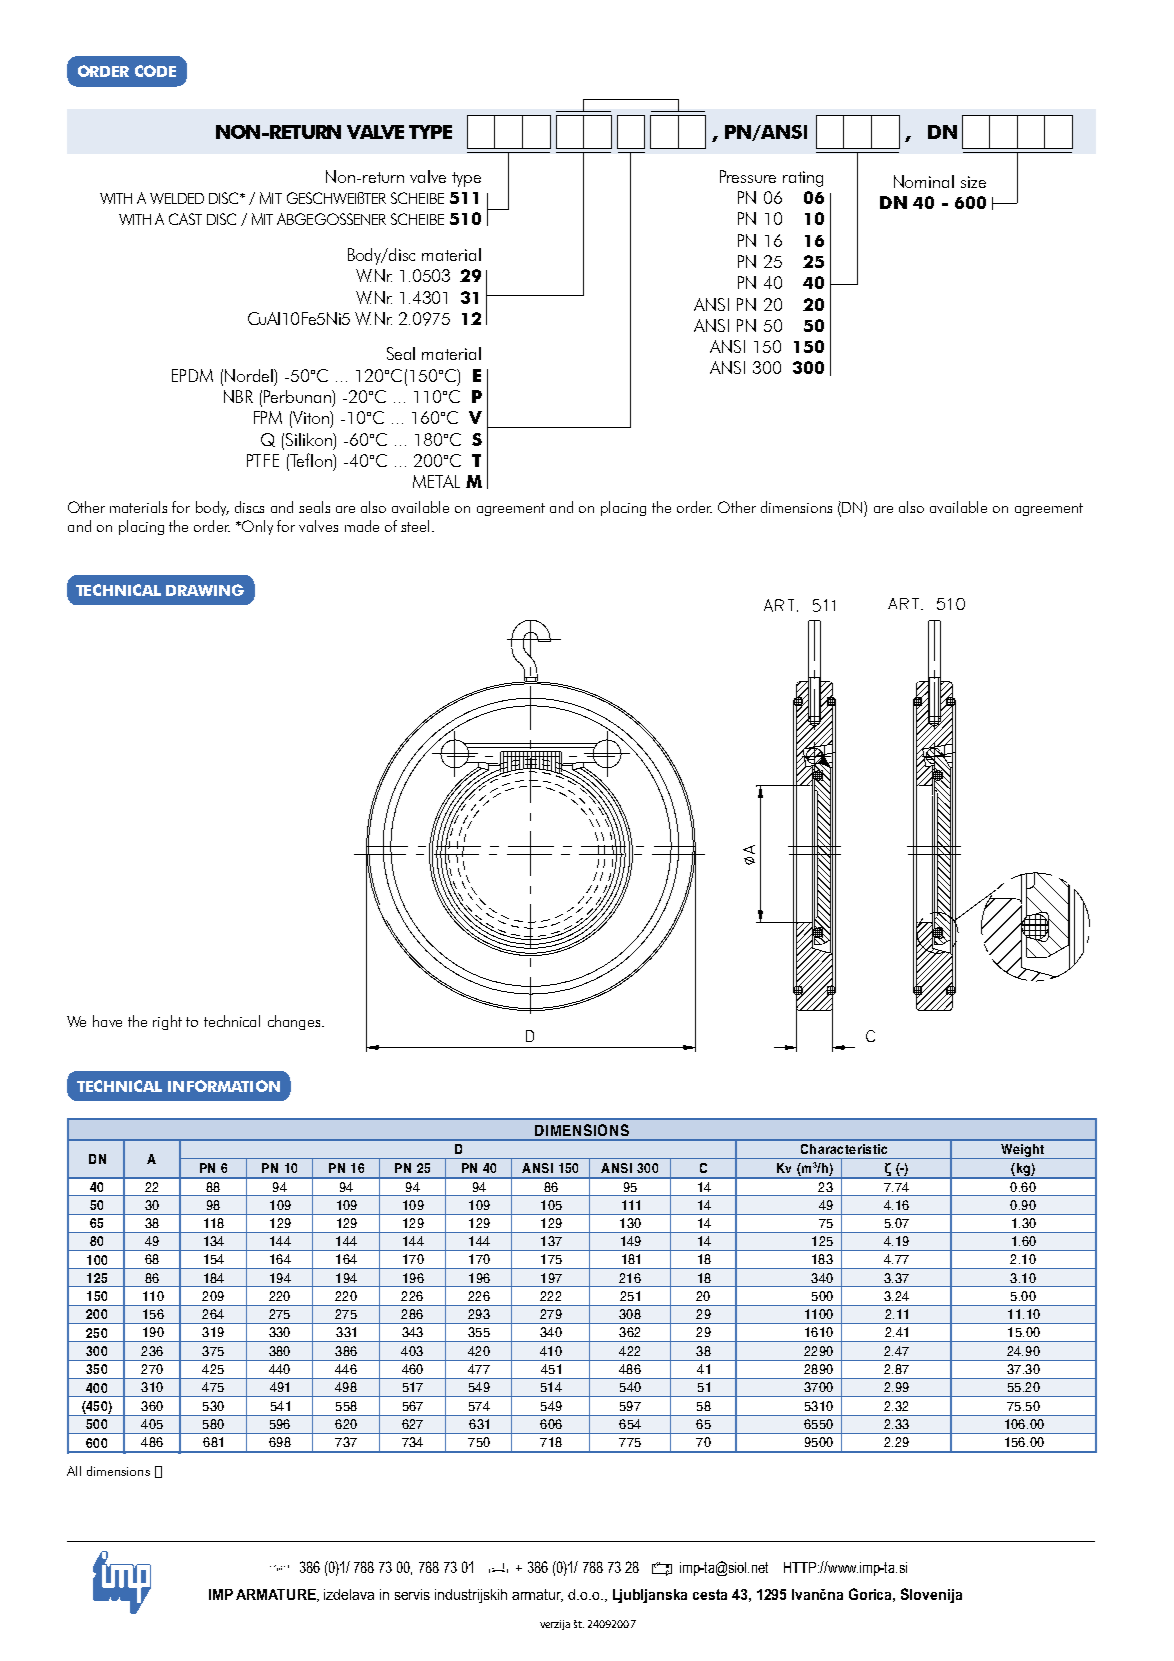 The width and height of the screenshot is (1174, 1661). What do you see at coordinates (167, 1022) in the screenshot?
I see `right` at bounding box center [167, 1022].
